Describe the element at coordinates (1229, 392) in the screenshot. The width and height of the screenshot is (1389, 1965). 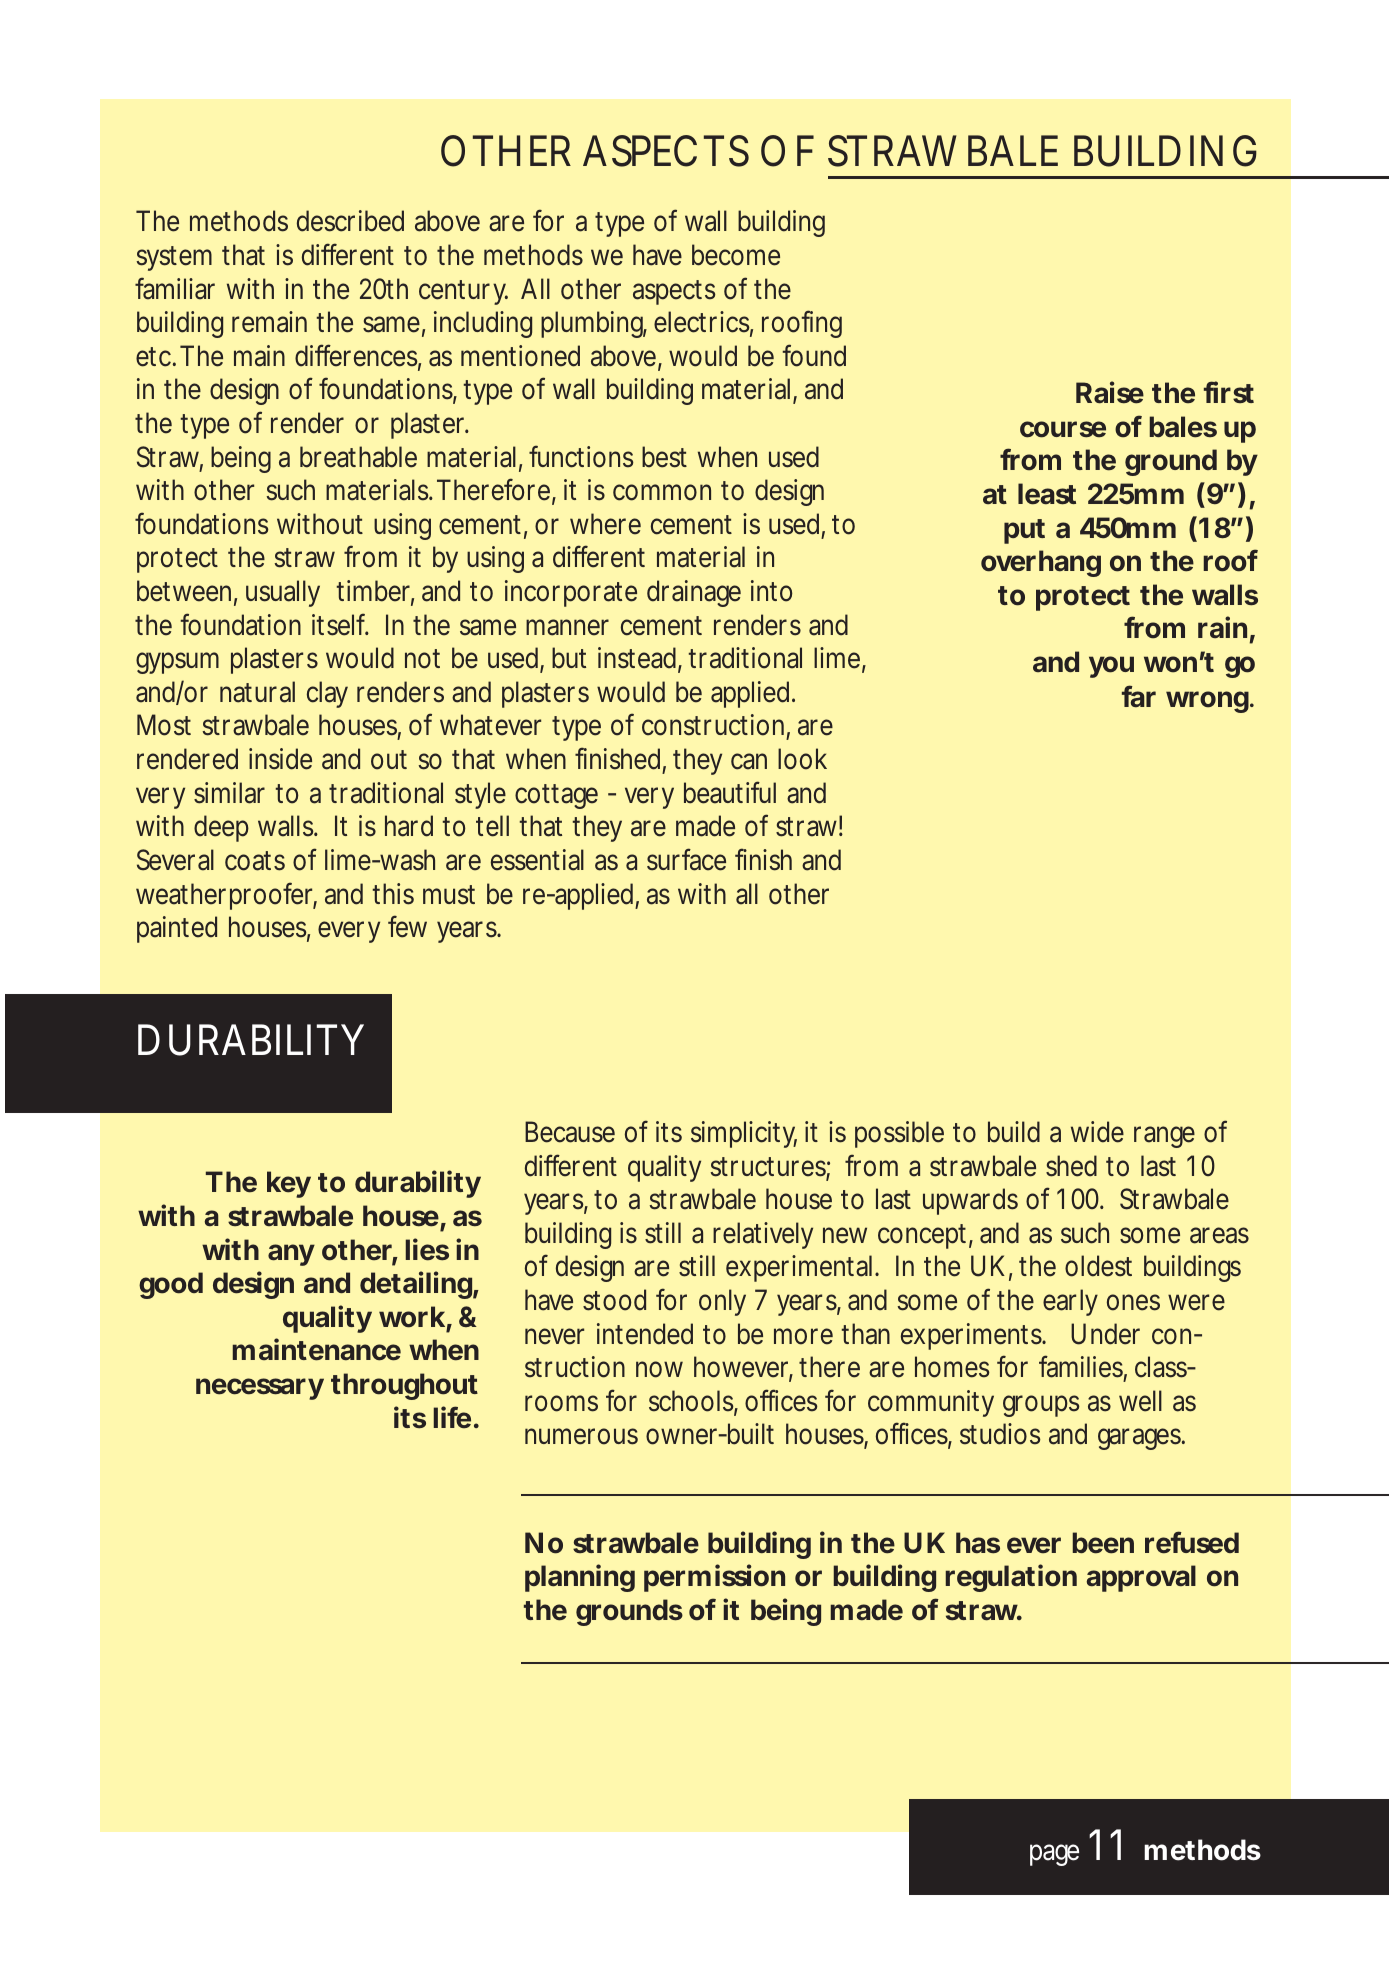
I see `first` at that location.
